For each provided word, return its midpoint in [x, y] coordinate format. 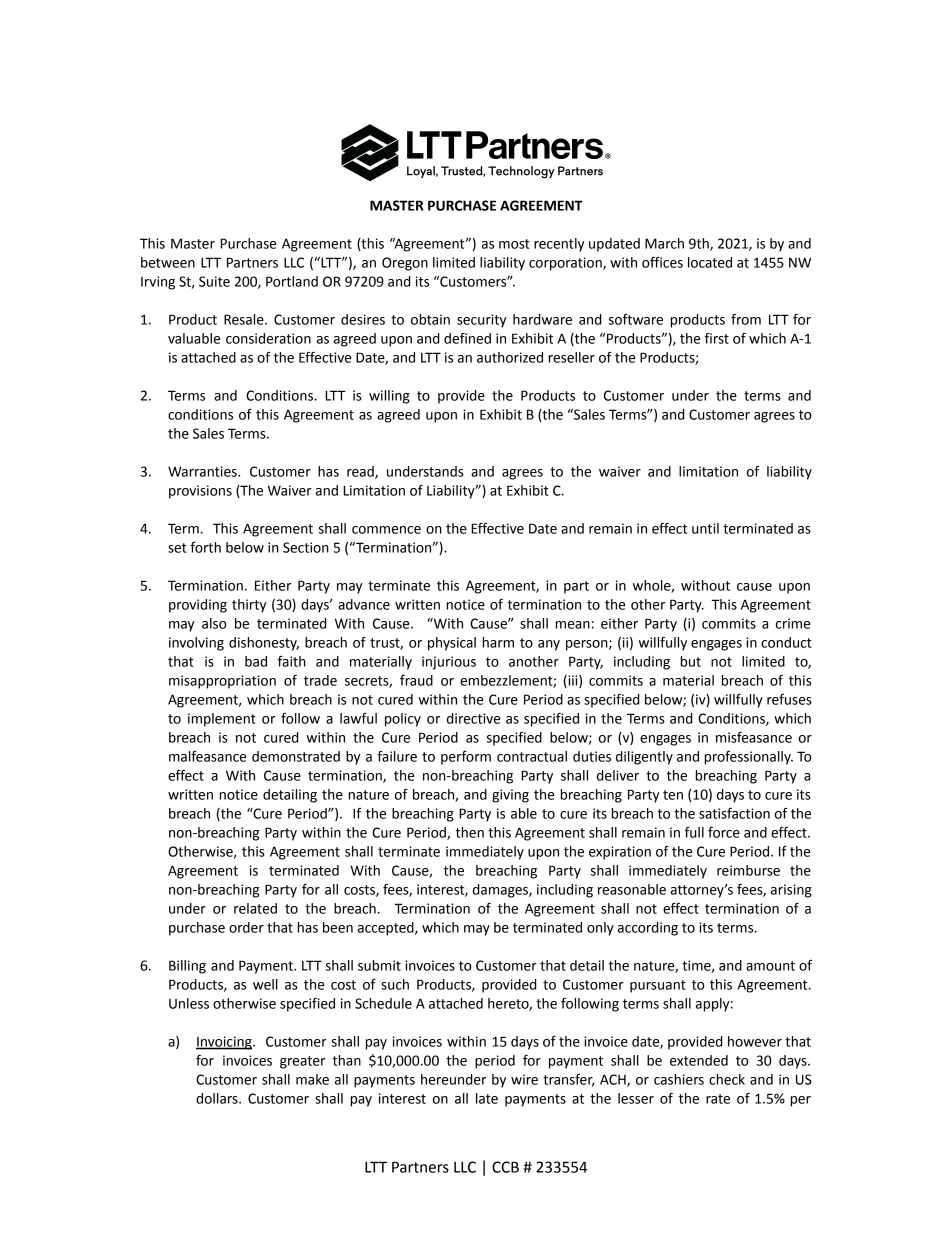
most [514, 244]
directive [473, 718]
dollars [218, 1098]
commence [386, 530]
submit [379, 965]
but [691, 661]
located [710, 262]
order [246, 927]
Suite [214, 281]
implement [222, 720]
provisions [200, 492]
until [705, 528]
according [648, 929]
